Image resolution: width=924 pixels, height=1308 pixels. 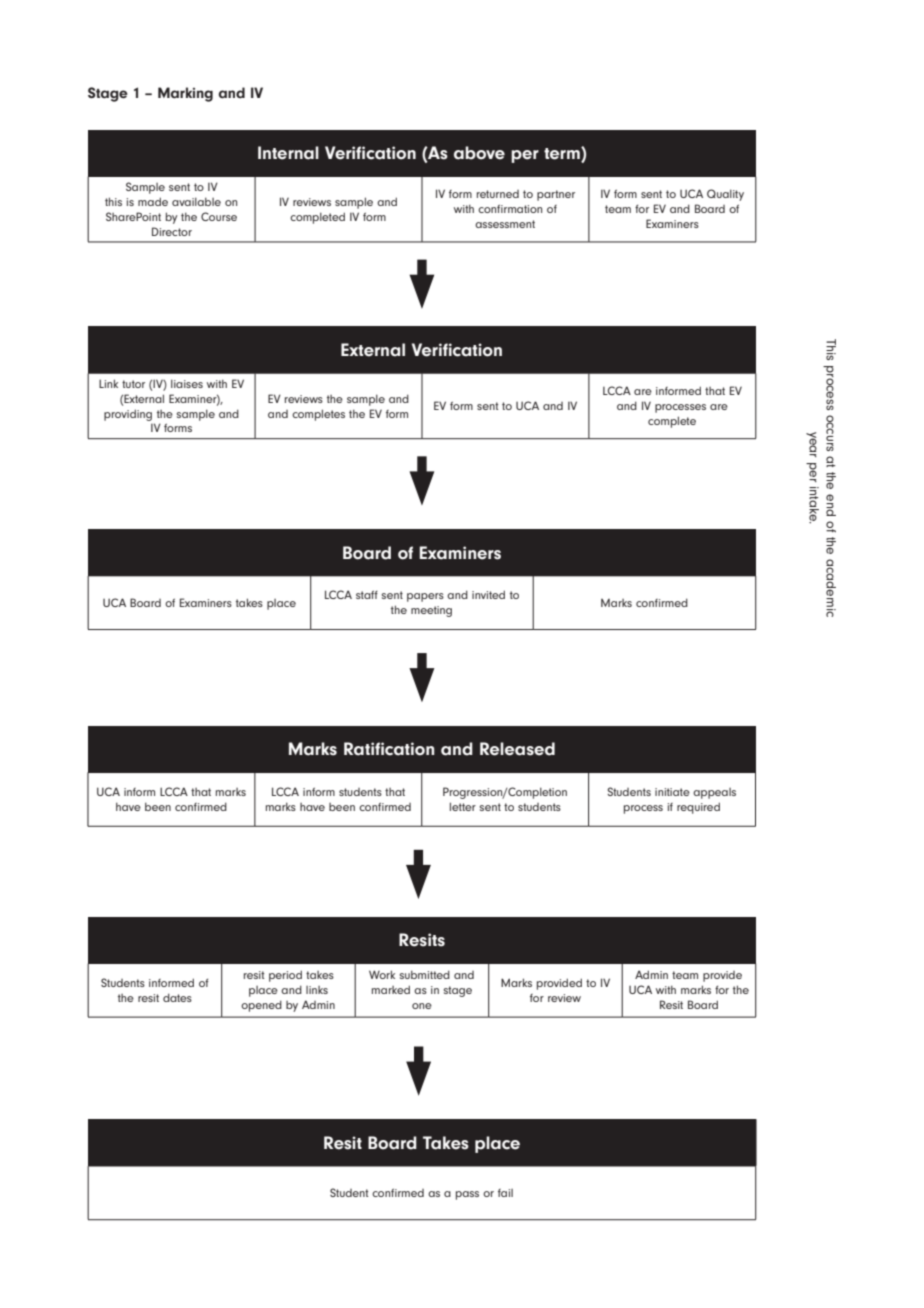 What do you see at coordinates (128, 415) in the page?
I see `providing` at bounding box center [128, 415].
